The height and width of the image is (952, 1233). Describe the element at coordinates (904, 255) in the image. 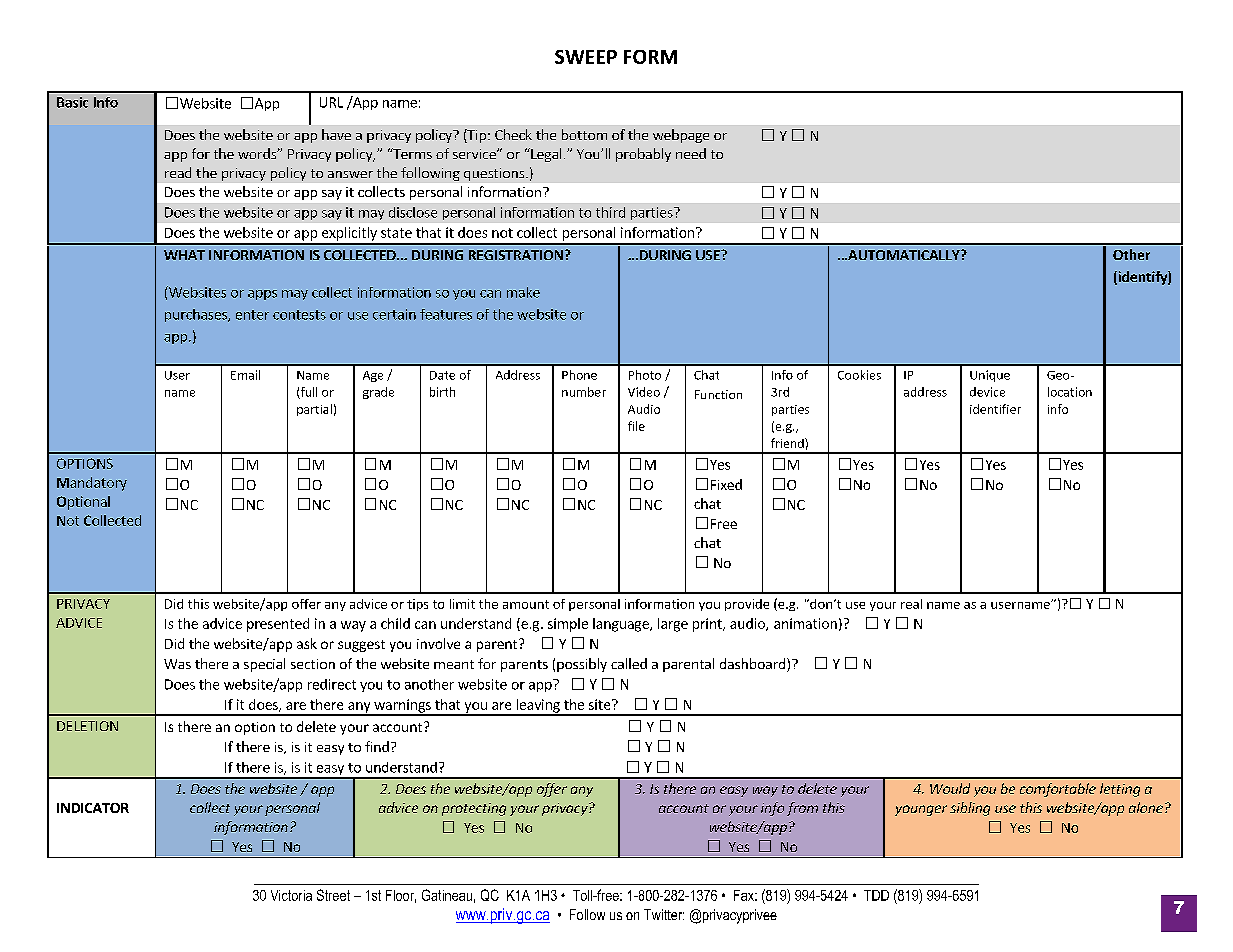

I see `AUTOMATICALLY` at that location.
